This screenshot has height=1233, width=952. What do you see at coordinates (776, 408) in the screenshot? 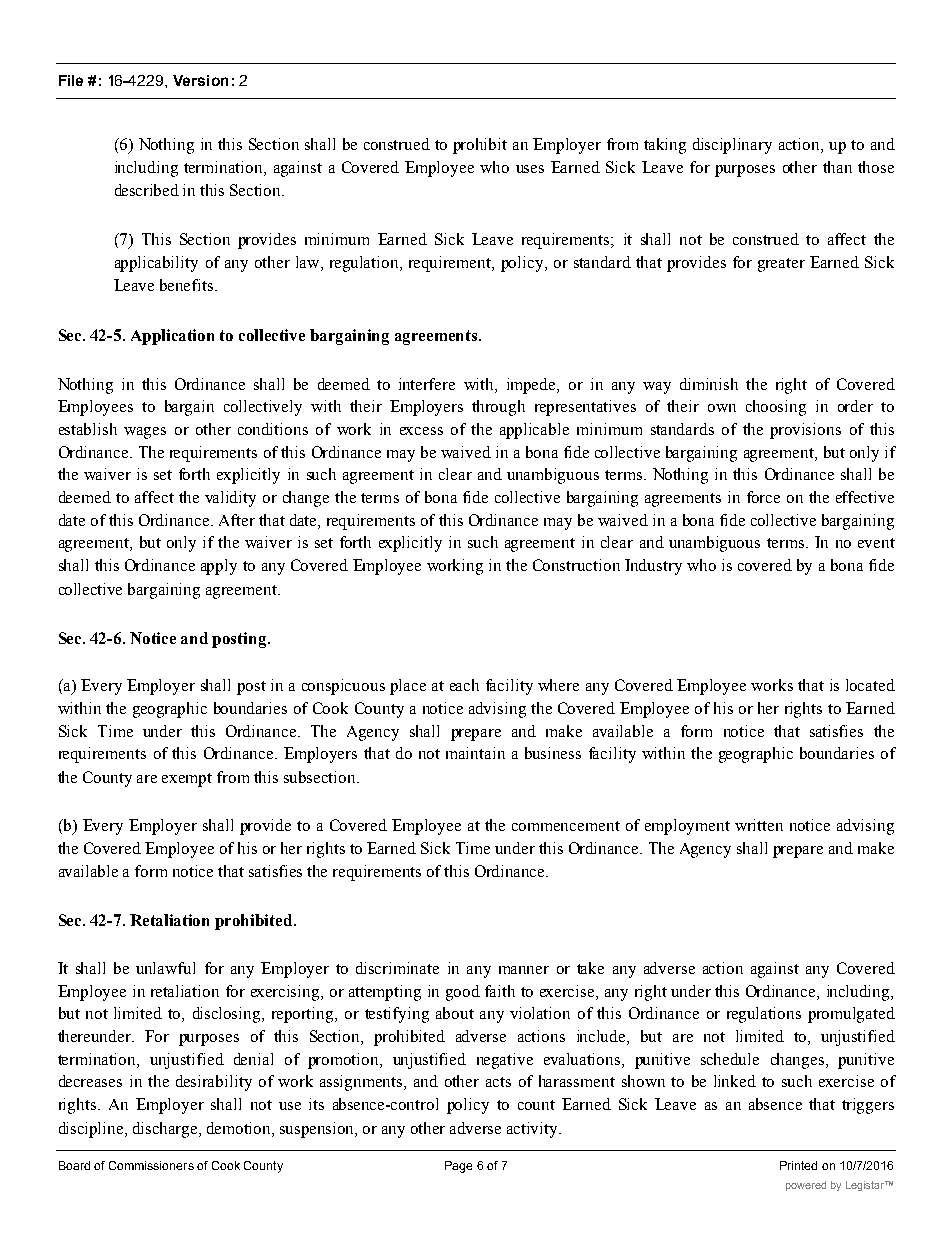
I see `choosing` at bounding box center [776, 408].
